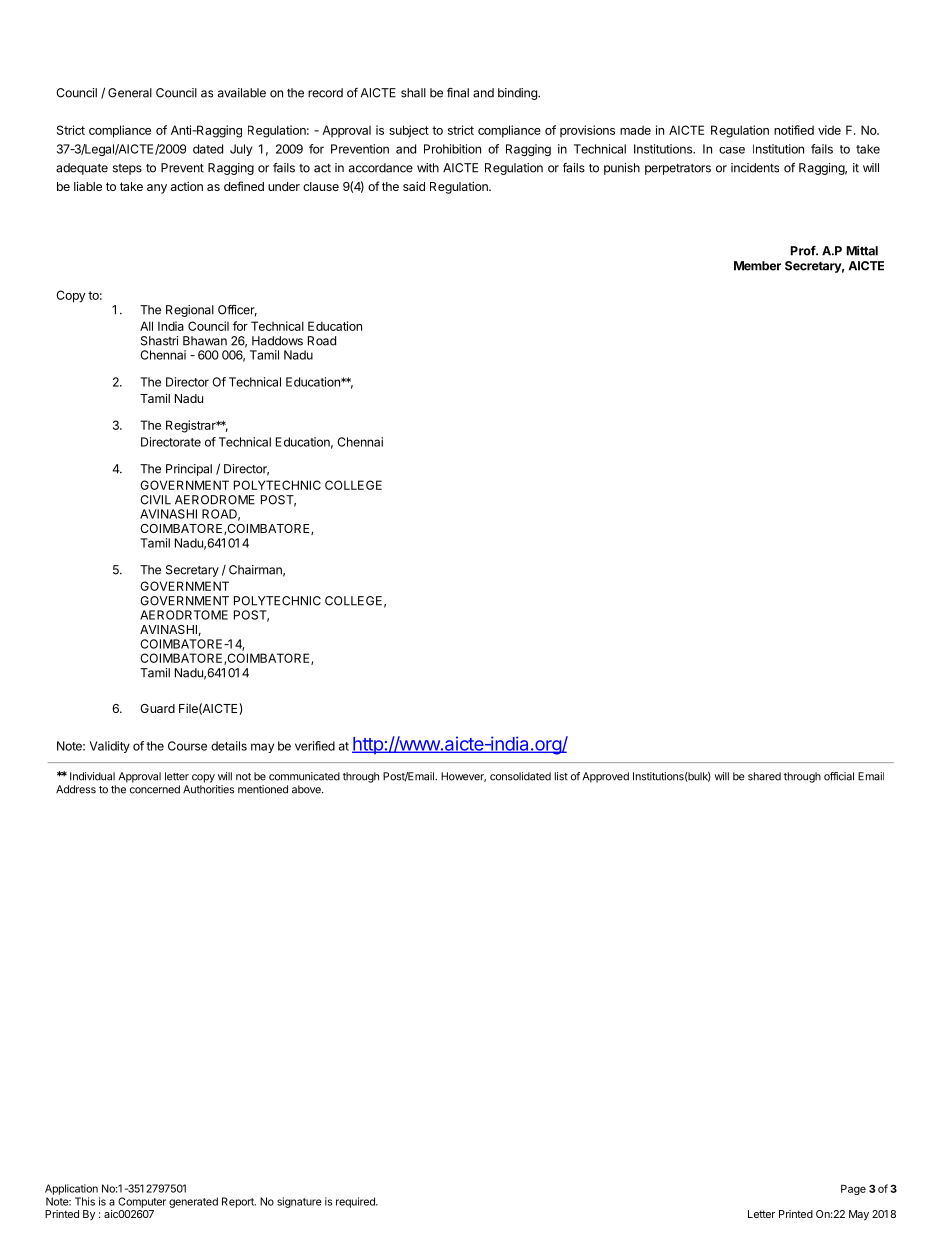 Image resolution: width=952 pixels, height=1233 pixels. Describe the element at coordinates (130, 93) in the screenshot. I see `General` at that location.
